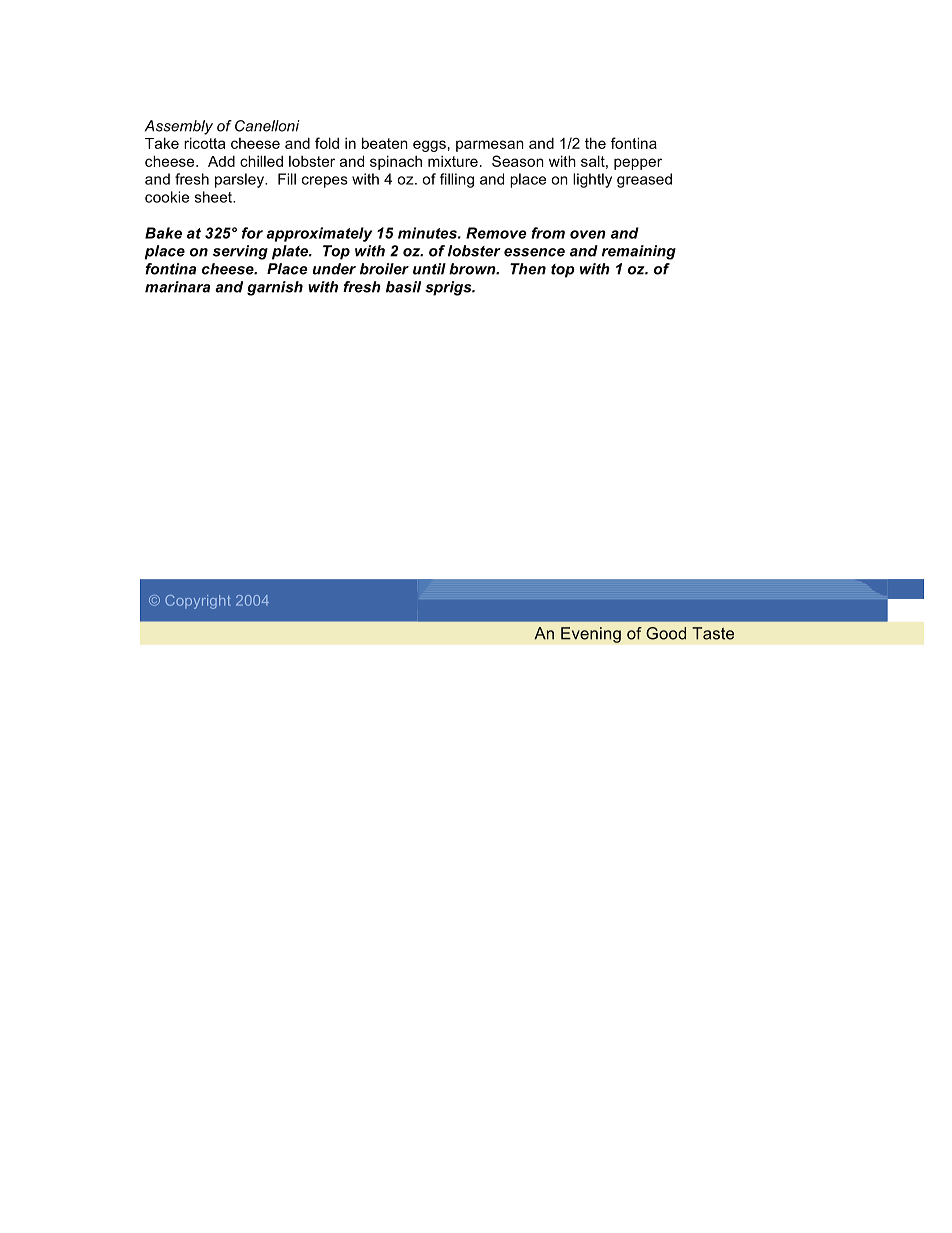 The width and height of the image is (952, 1233). Describe the element at coordinates (644, 180) in the image. I see `greased` at that location.
